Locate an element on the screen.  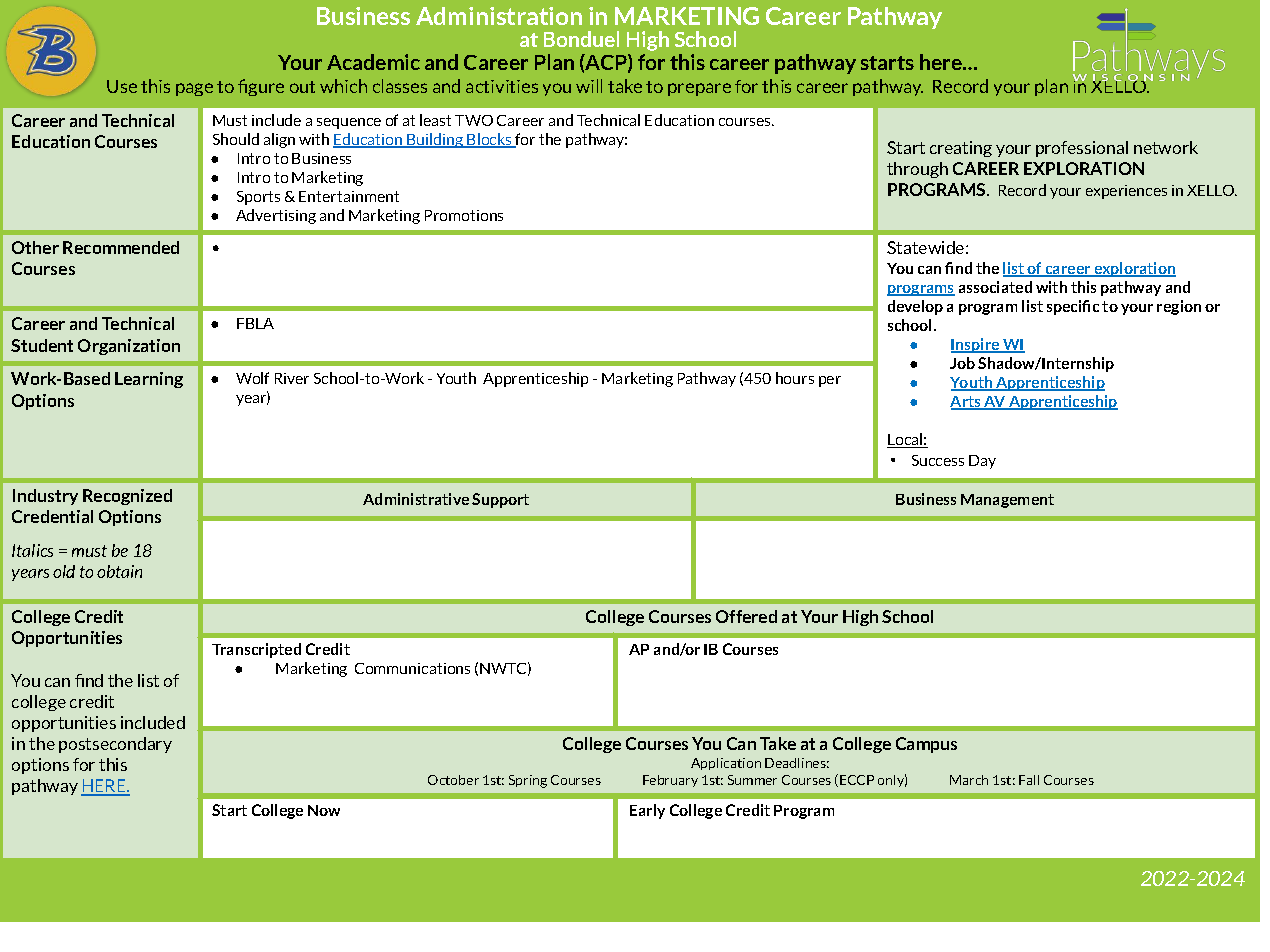
professional is located at coordinates (1082, 149).
